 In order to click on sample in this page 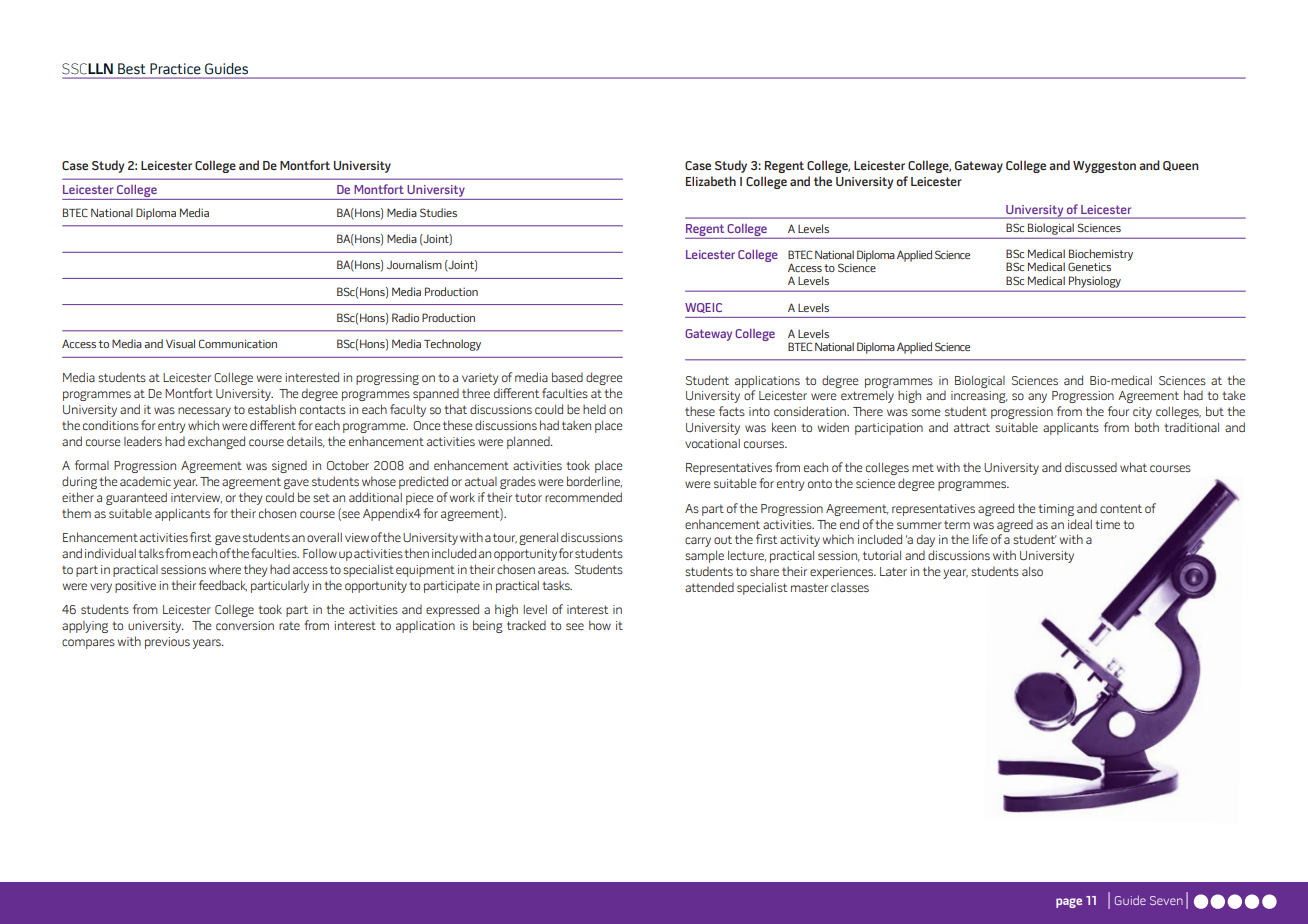, I will do `click(704, 557)`.
